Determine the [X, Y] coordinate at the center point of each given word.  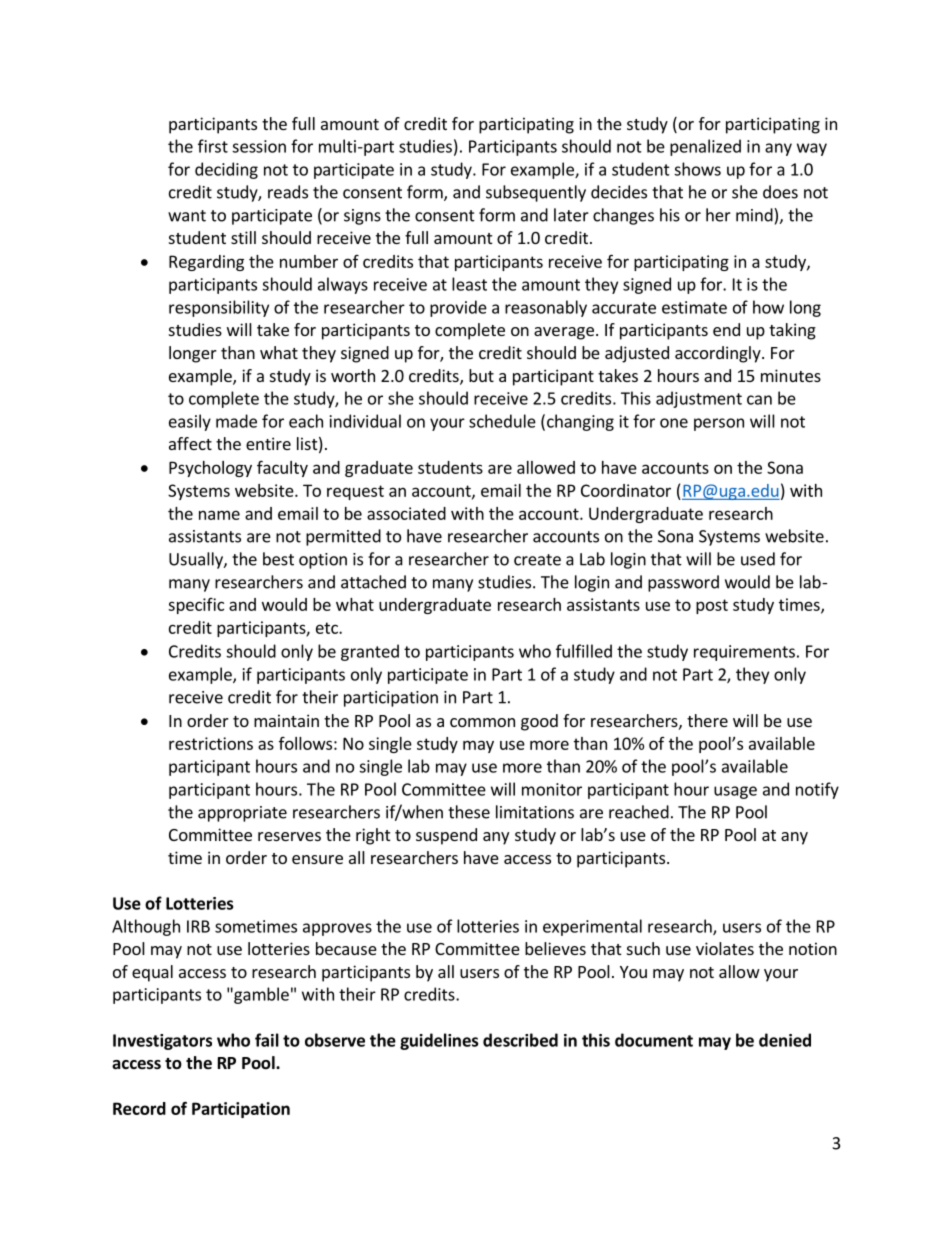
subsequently [536, 193]
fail [267, 1040]
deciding [226, 170]
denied [785, 1040]
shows [697, 169]
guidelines [439, 1041]
